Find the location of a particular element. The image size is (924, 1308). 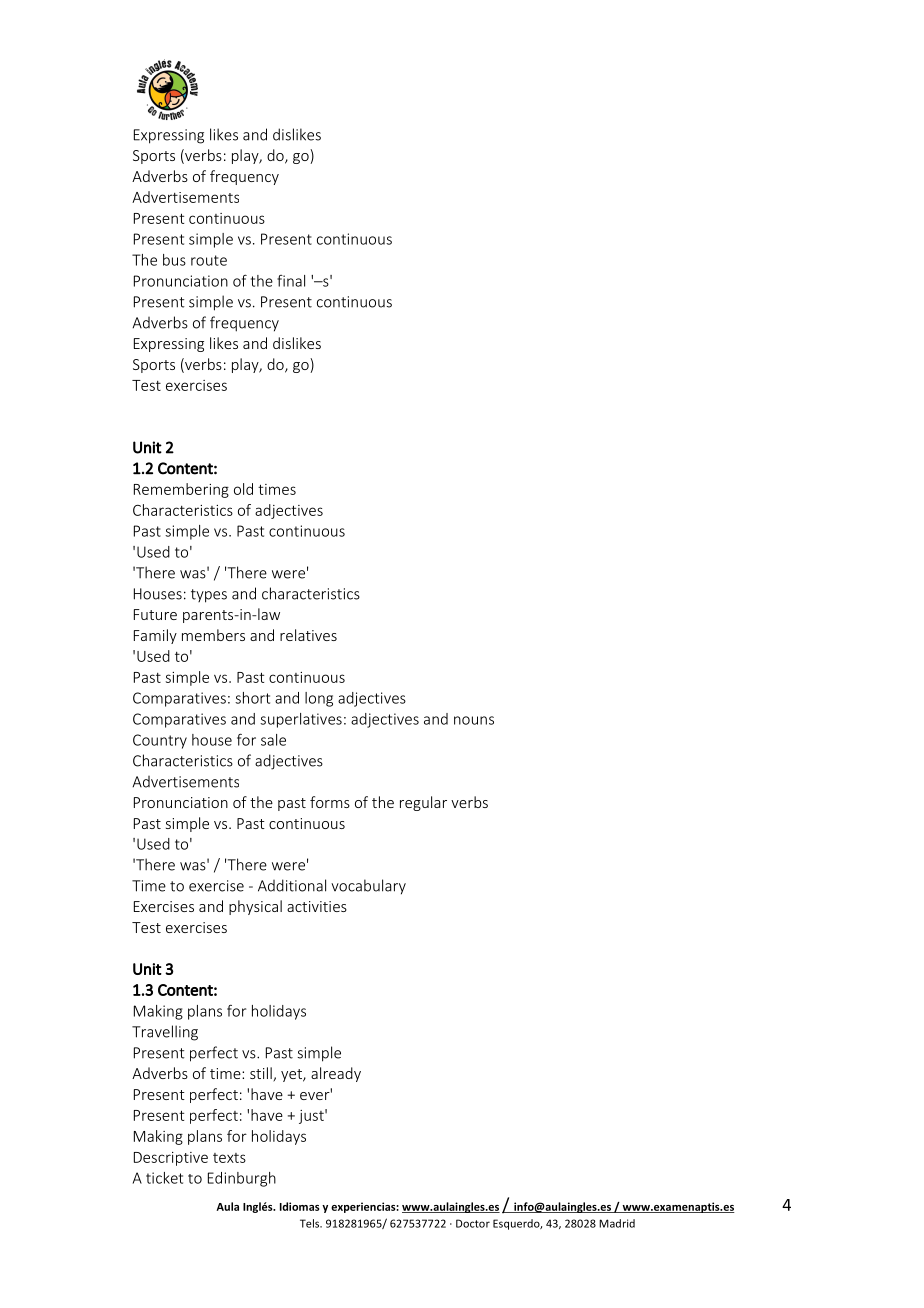

Country is located at coordinates (160, 741).
